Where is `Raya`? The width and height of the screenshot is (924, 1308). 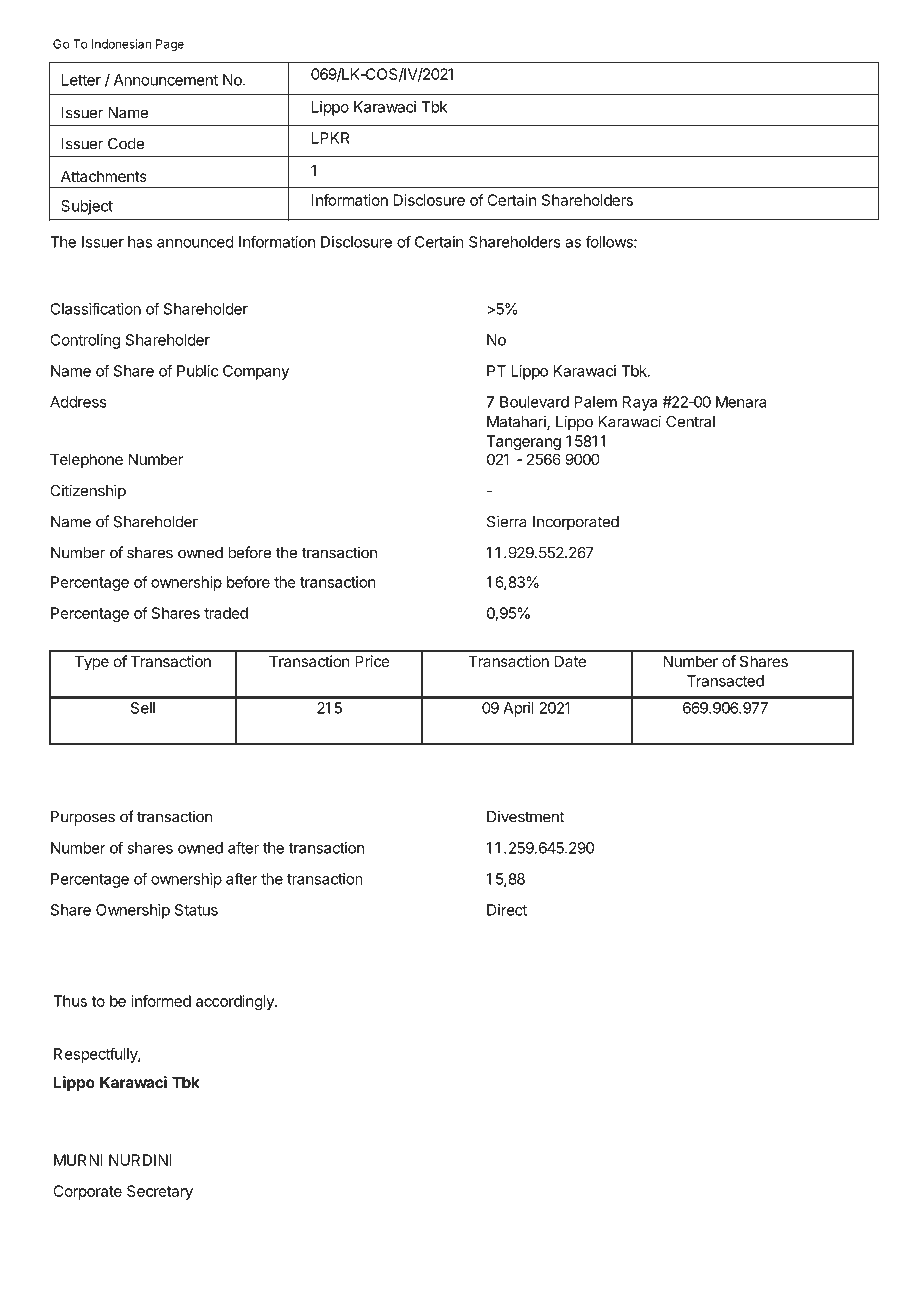 Raya is located at coordinates (640, 403).
